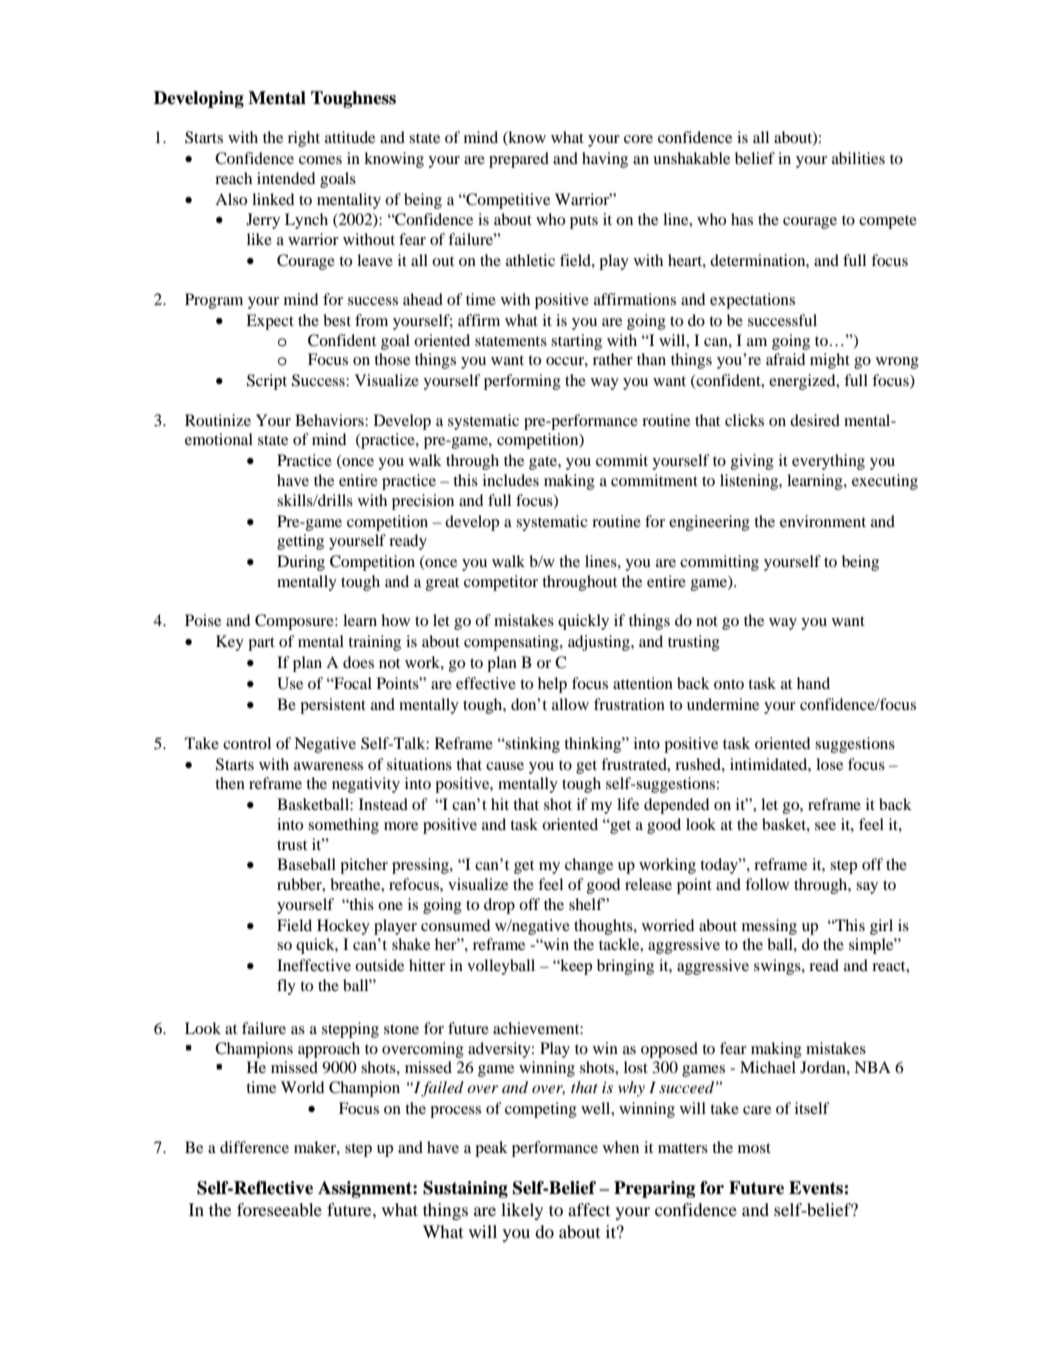  I want to click on performing, so click(522, 382).
